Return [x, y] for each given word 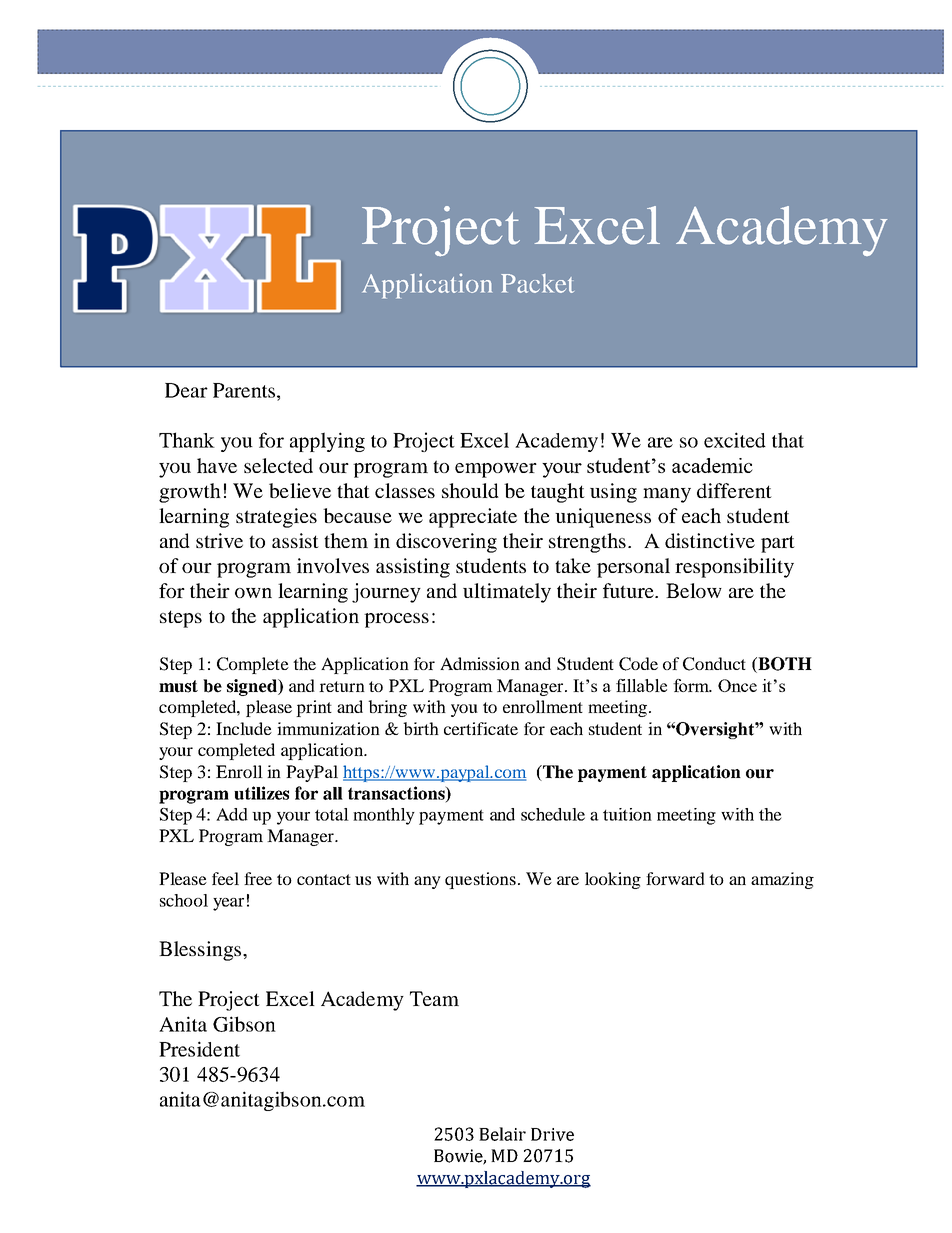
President [199, 1049]
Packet [537, 283]
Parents [244, 390]
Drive [552, 1134]
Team [434, 998]
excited [735, 440]
